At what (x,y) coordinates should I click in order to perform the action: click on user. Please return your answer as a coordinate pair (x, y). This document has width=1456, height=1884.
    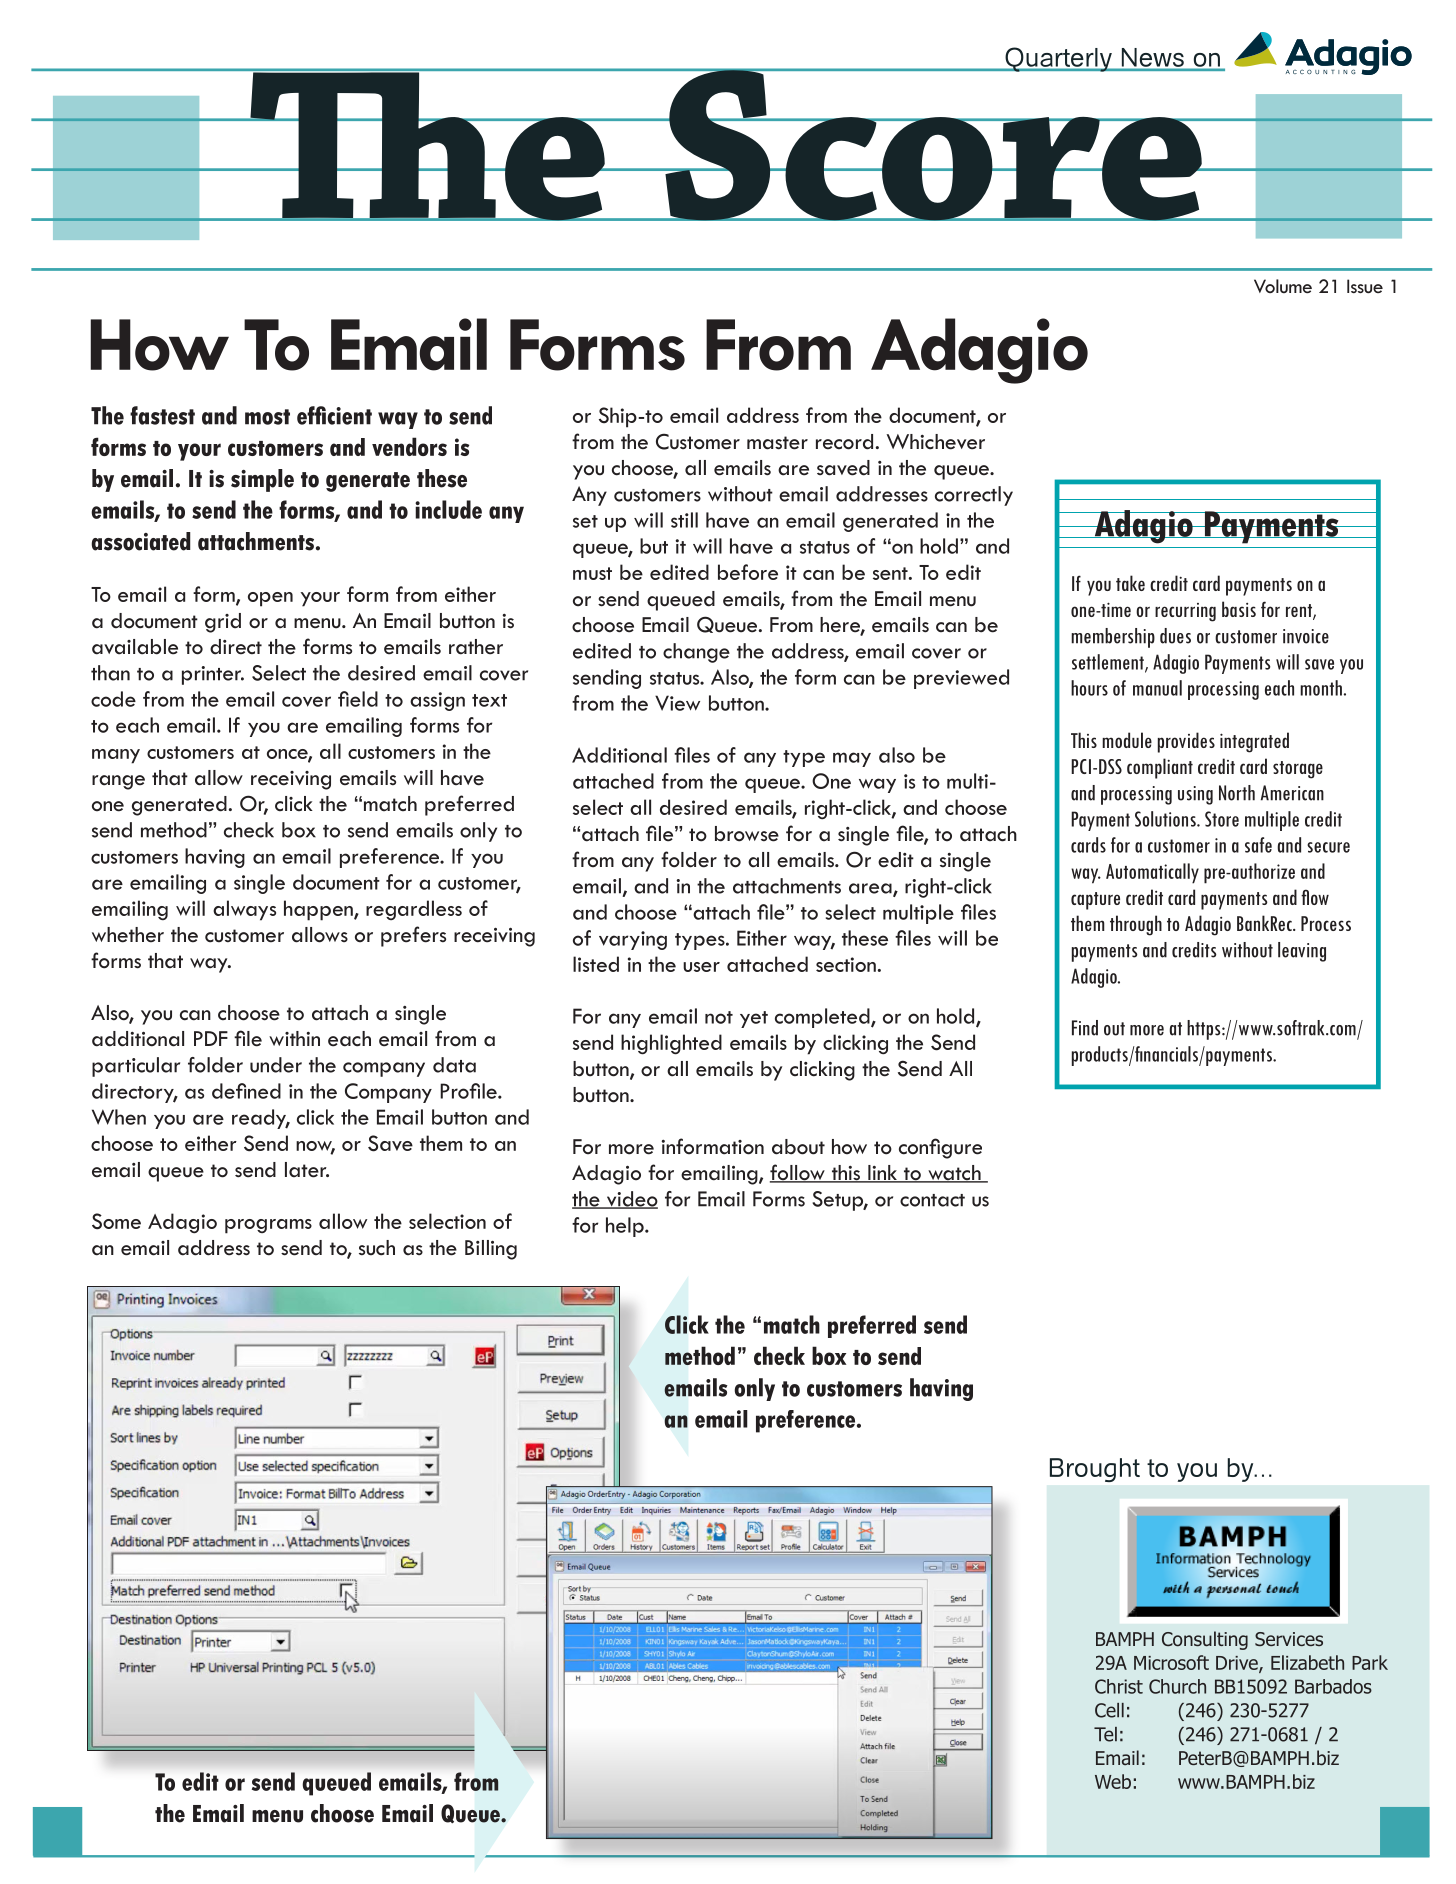
    Looking at the image, I should click on (701, 967).
